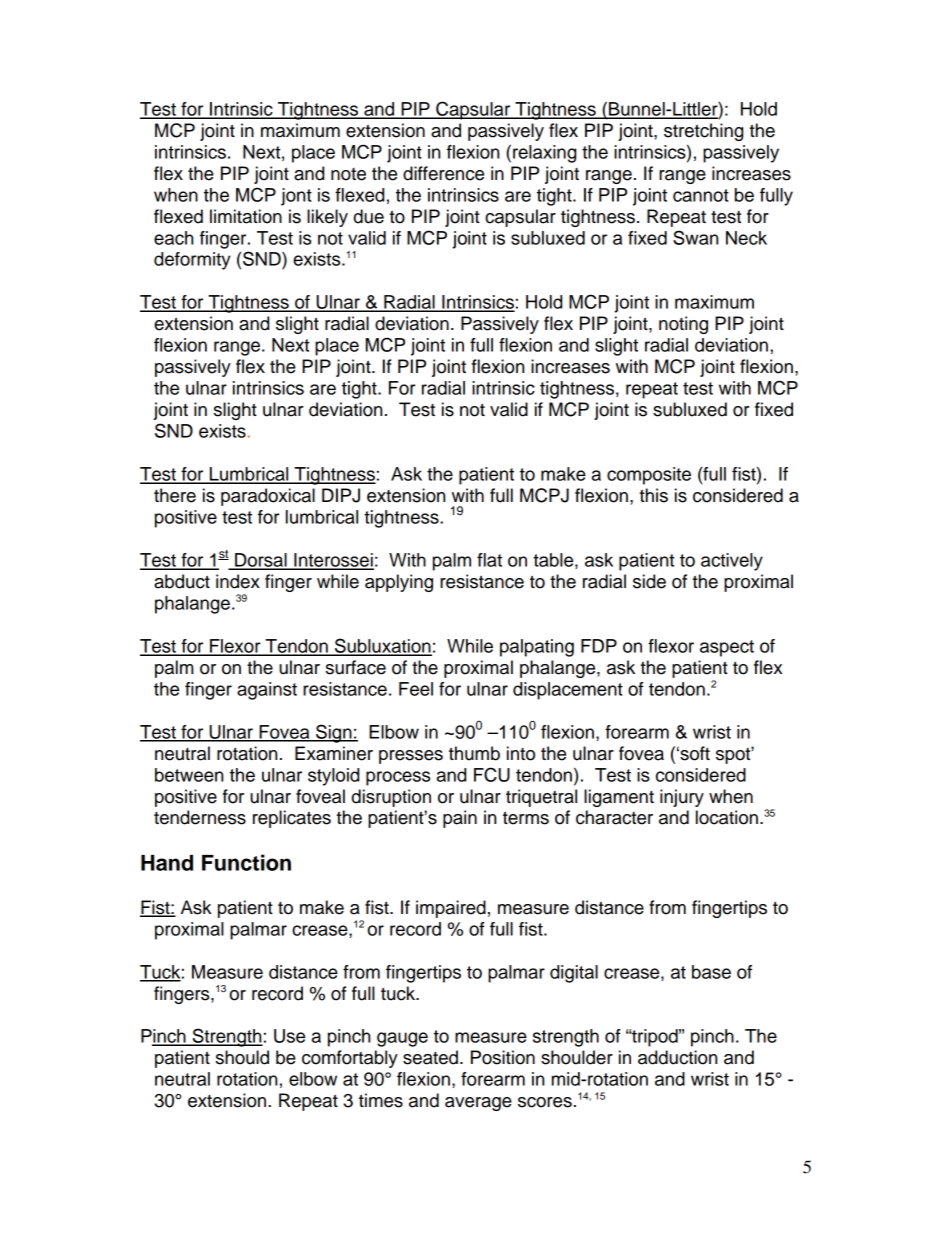 The width and height of the document is (952, 1233). I want to click on stretching, so click(703, 132).
